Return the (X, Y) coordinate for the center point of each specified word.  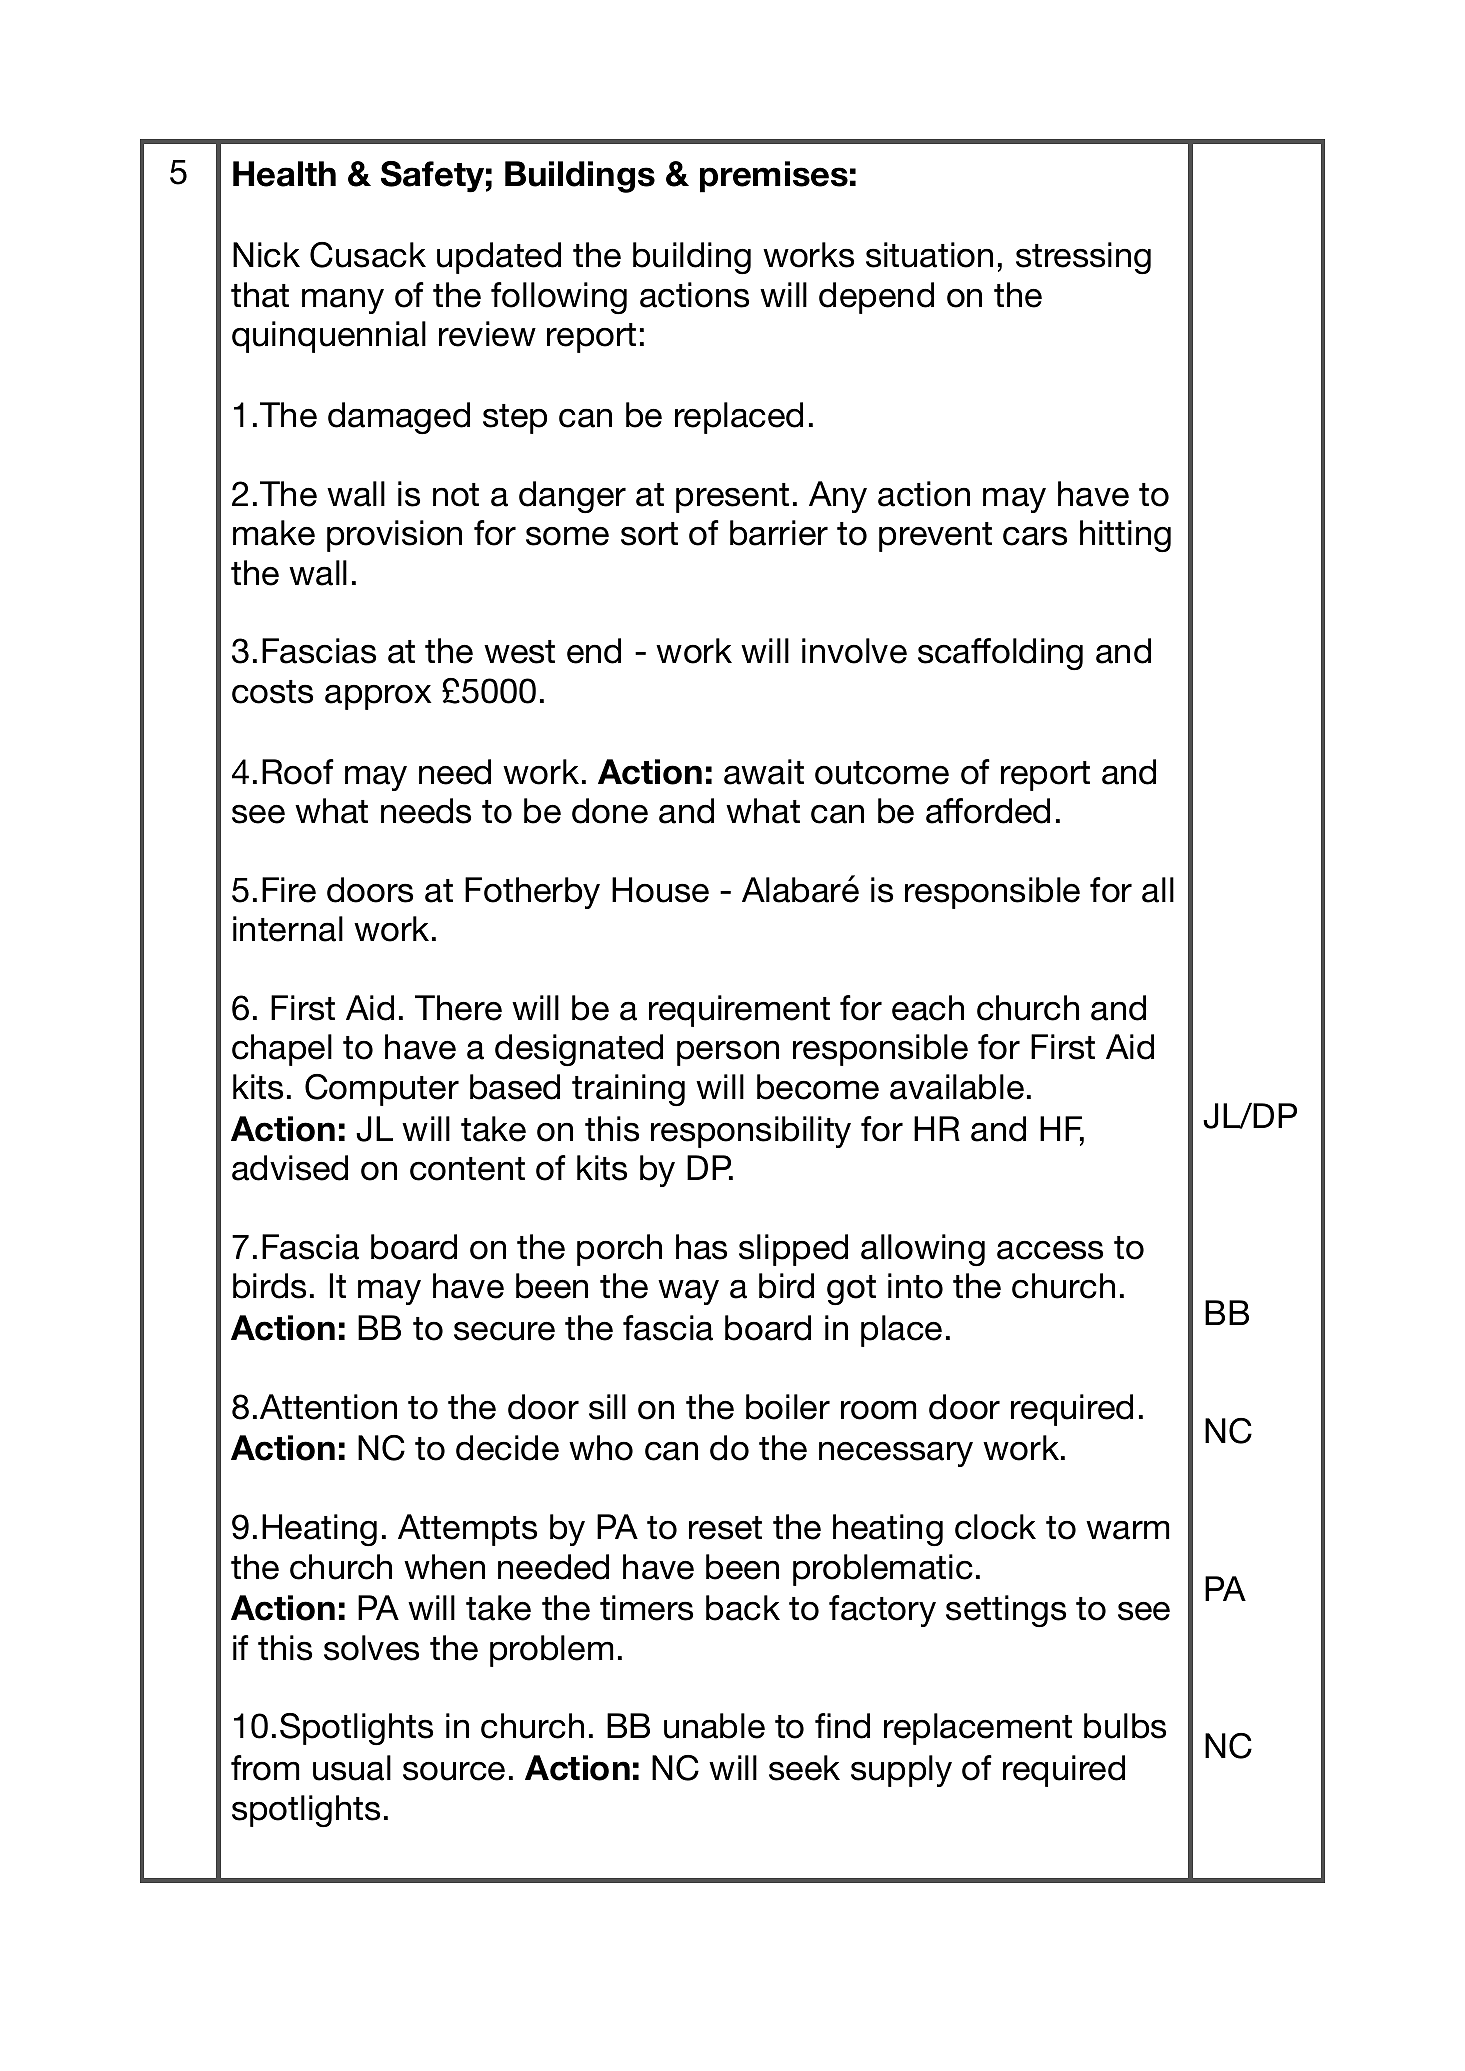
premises (774, 177)
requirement (739, 1011)
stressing (1083, 258)
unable (714, 1726)
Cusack (368, 255)
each (928, 1008)
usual (352, 1768)
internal (288, 929)
